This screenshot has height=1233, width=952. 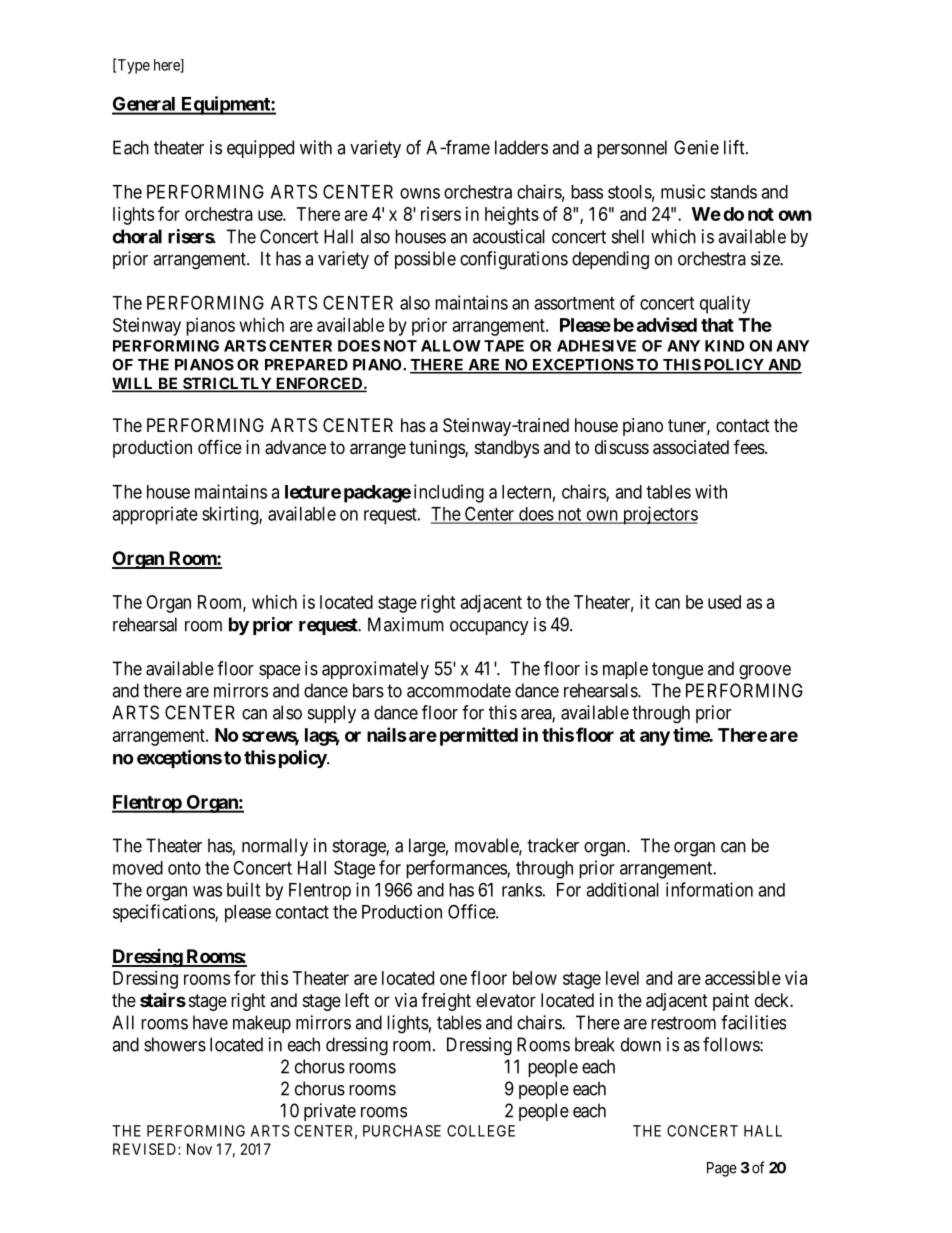 What do you see at coordinates (457, 869) in the screenshot?
I see `performances` at bounding box center [457, 869].
